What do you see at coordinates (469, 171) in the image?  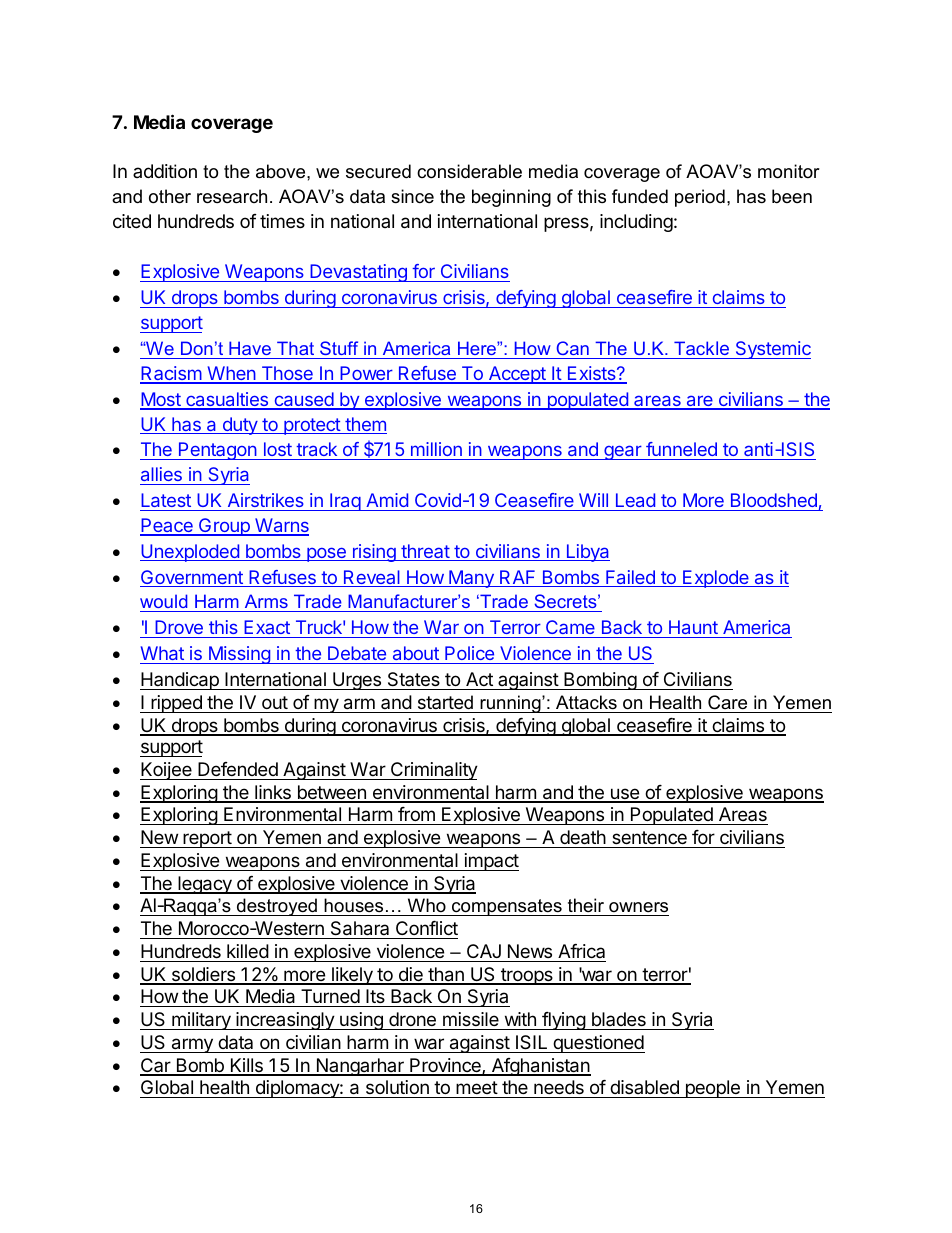 I see `considerable` at bounding box center [469, 171].
